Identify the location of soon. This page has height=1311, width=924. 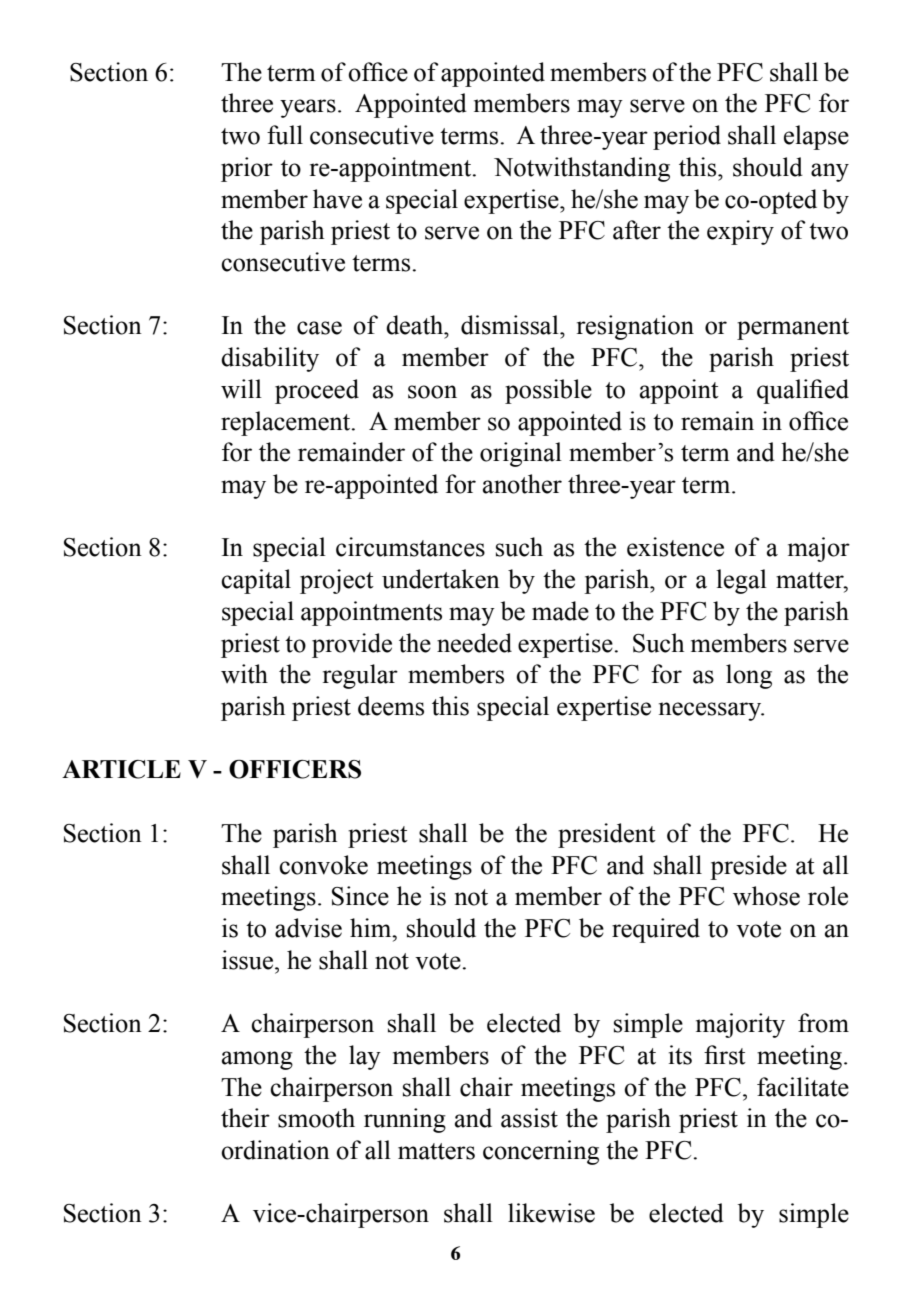
(432, 392).
